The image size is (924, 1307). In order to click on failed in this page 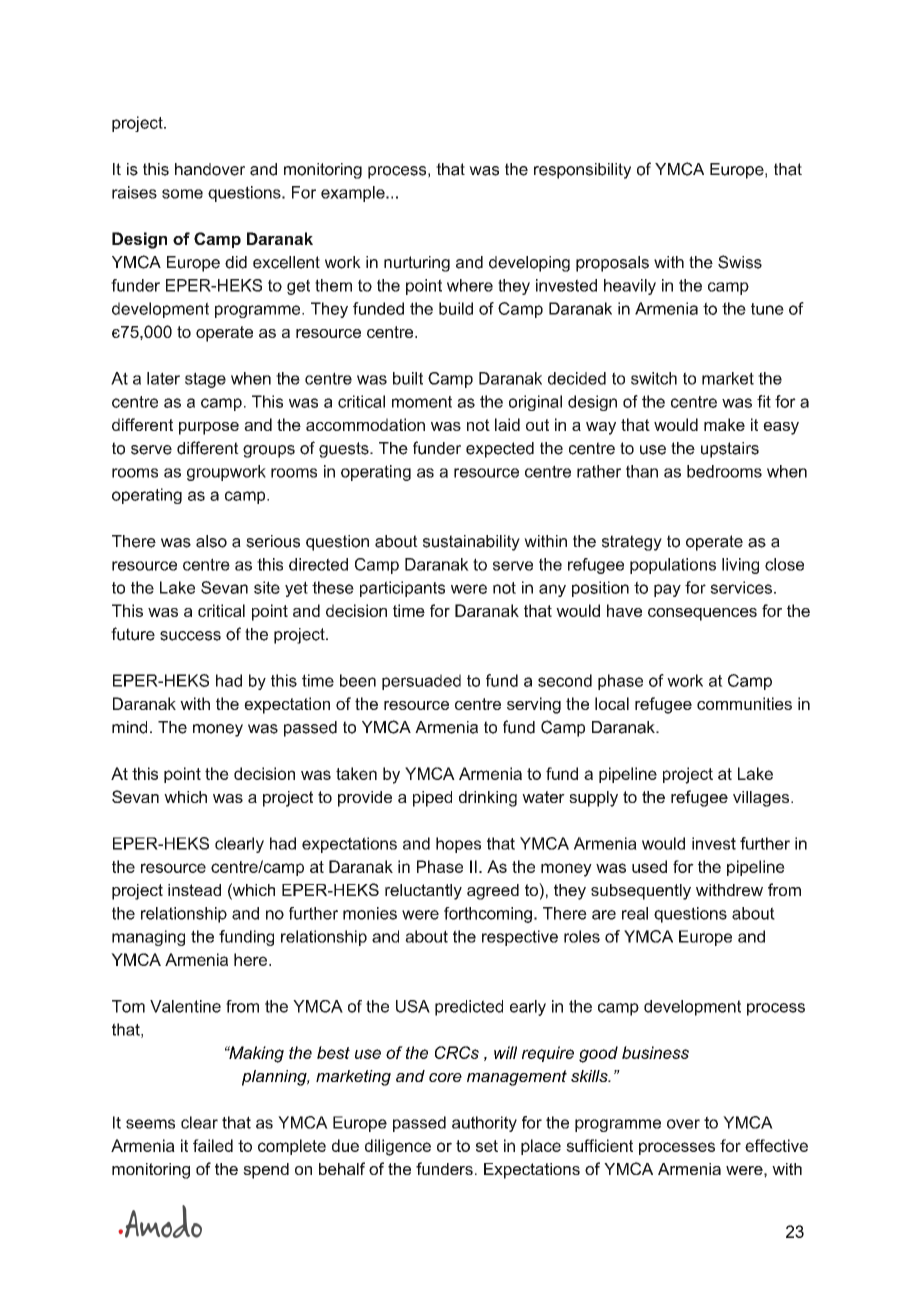, I will do `click(213, 1145)`.
